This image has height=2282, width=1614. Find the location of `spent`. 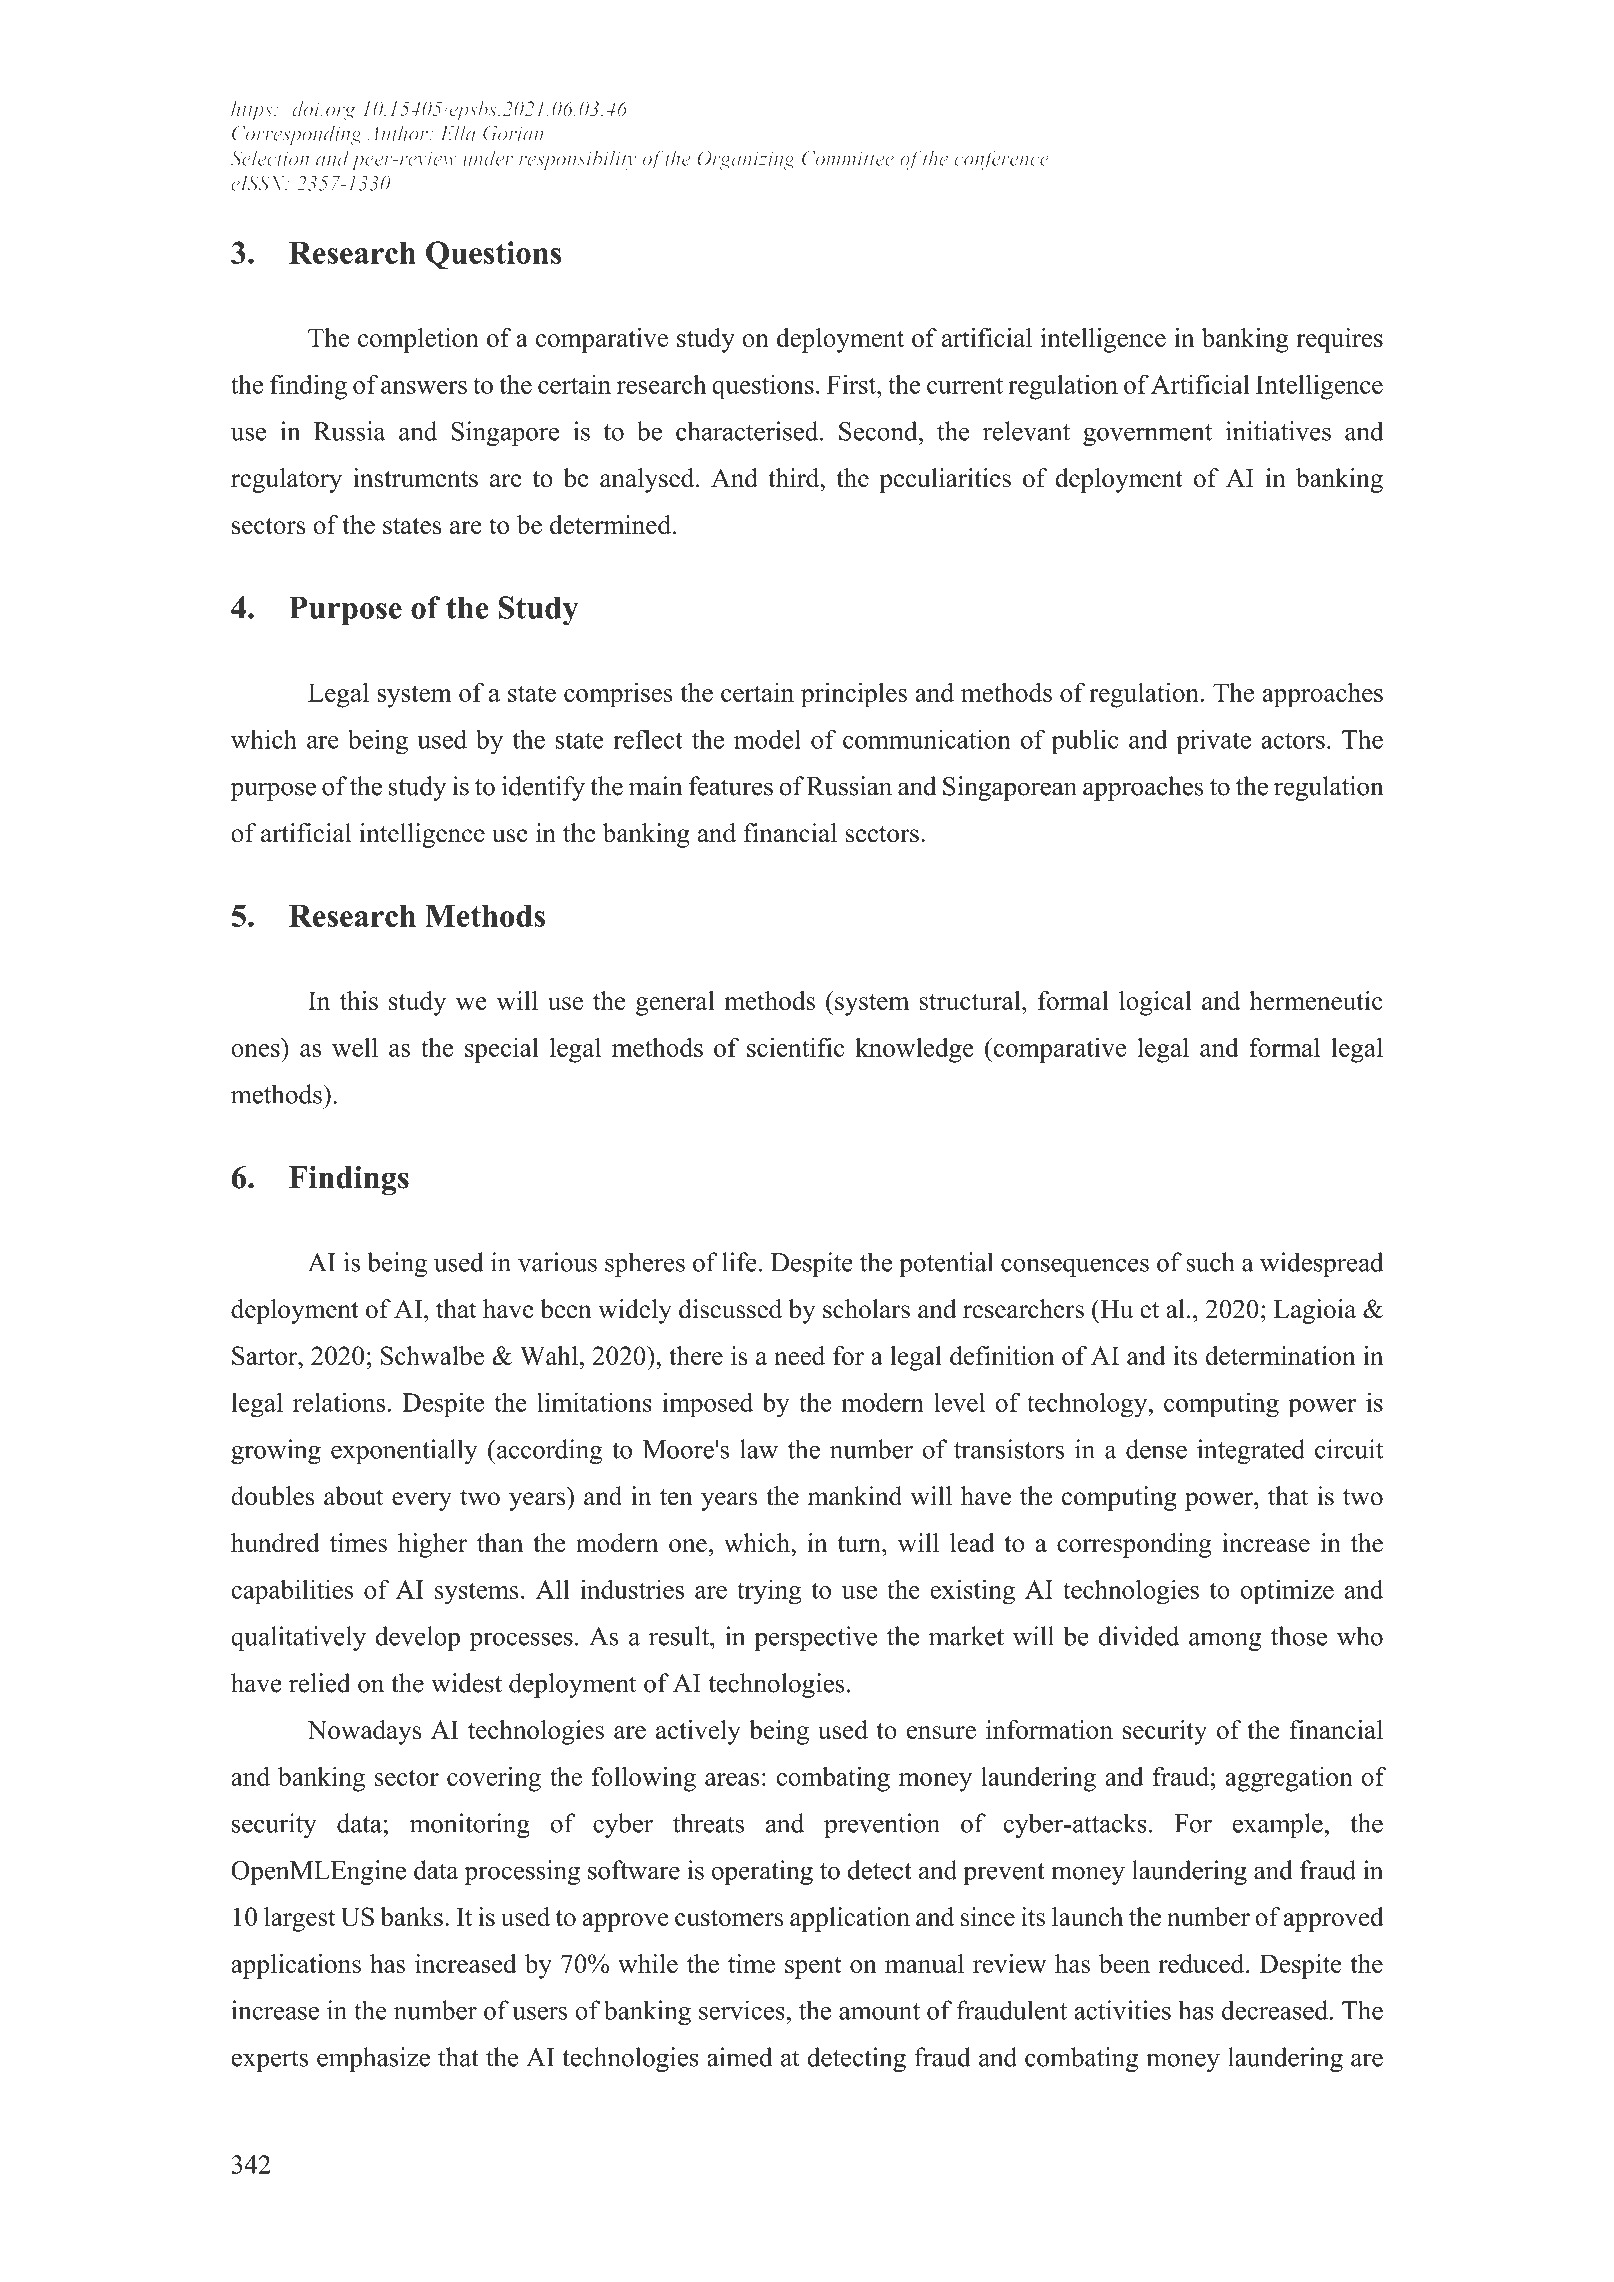

spent is located at coordinates (813, 1968).
